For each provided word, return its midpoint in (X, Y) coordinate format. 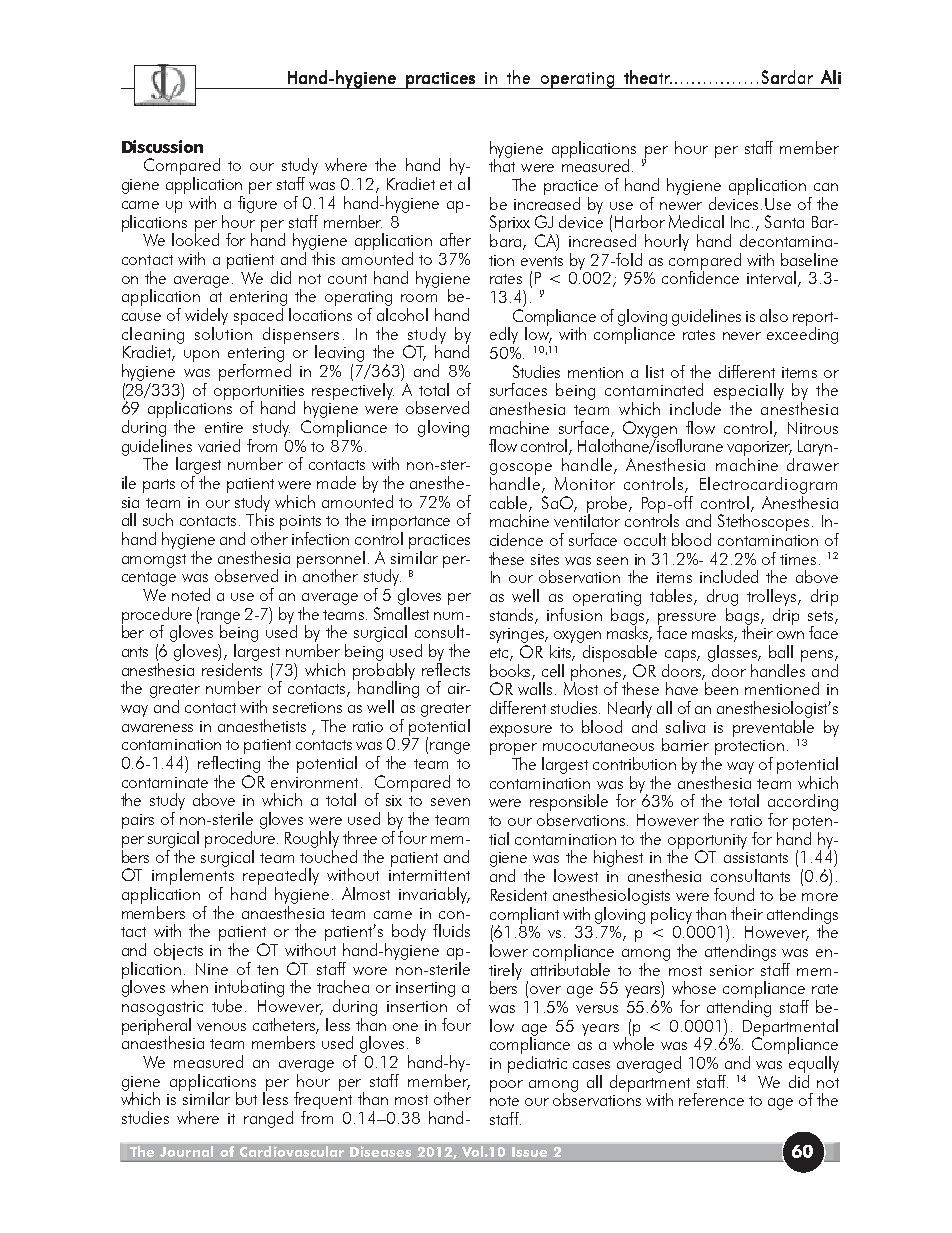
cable (510, 503)
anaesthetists (262, 725)
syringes (518, 635)
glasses (734, 653)
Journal (186, 1151)
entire (224, 427)
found (734, 894)
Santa (784, 221)
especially (749, 393)
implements (193, 875)
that (502, 164)
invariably (434, 895)
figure (257, 203)
